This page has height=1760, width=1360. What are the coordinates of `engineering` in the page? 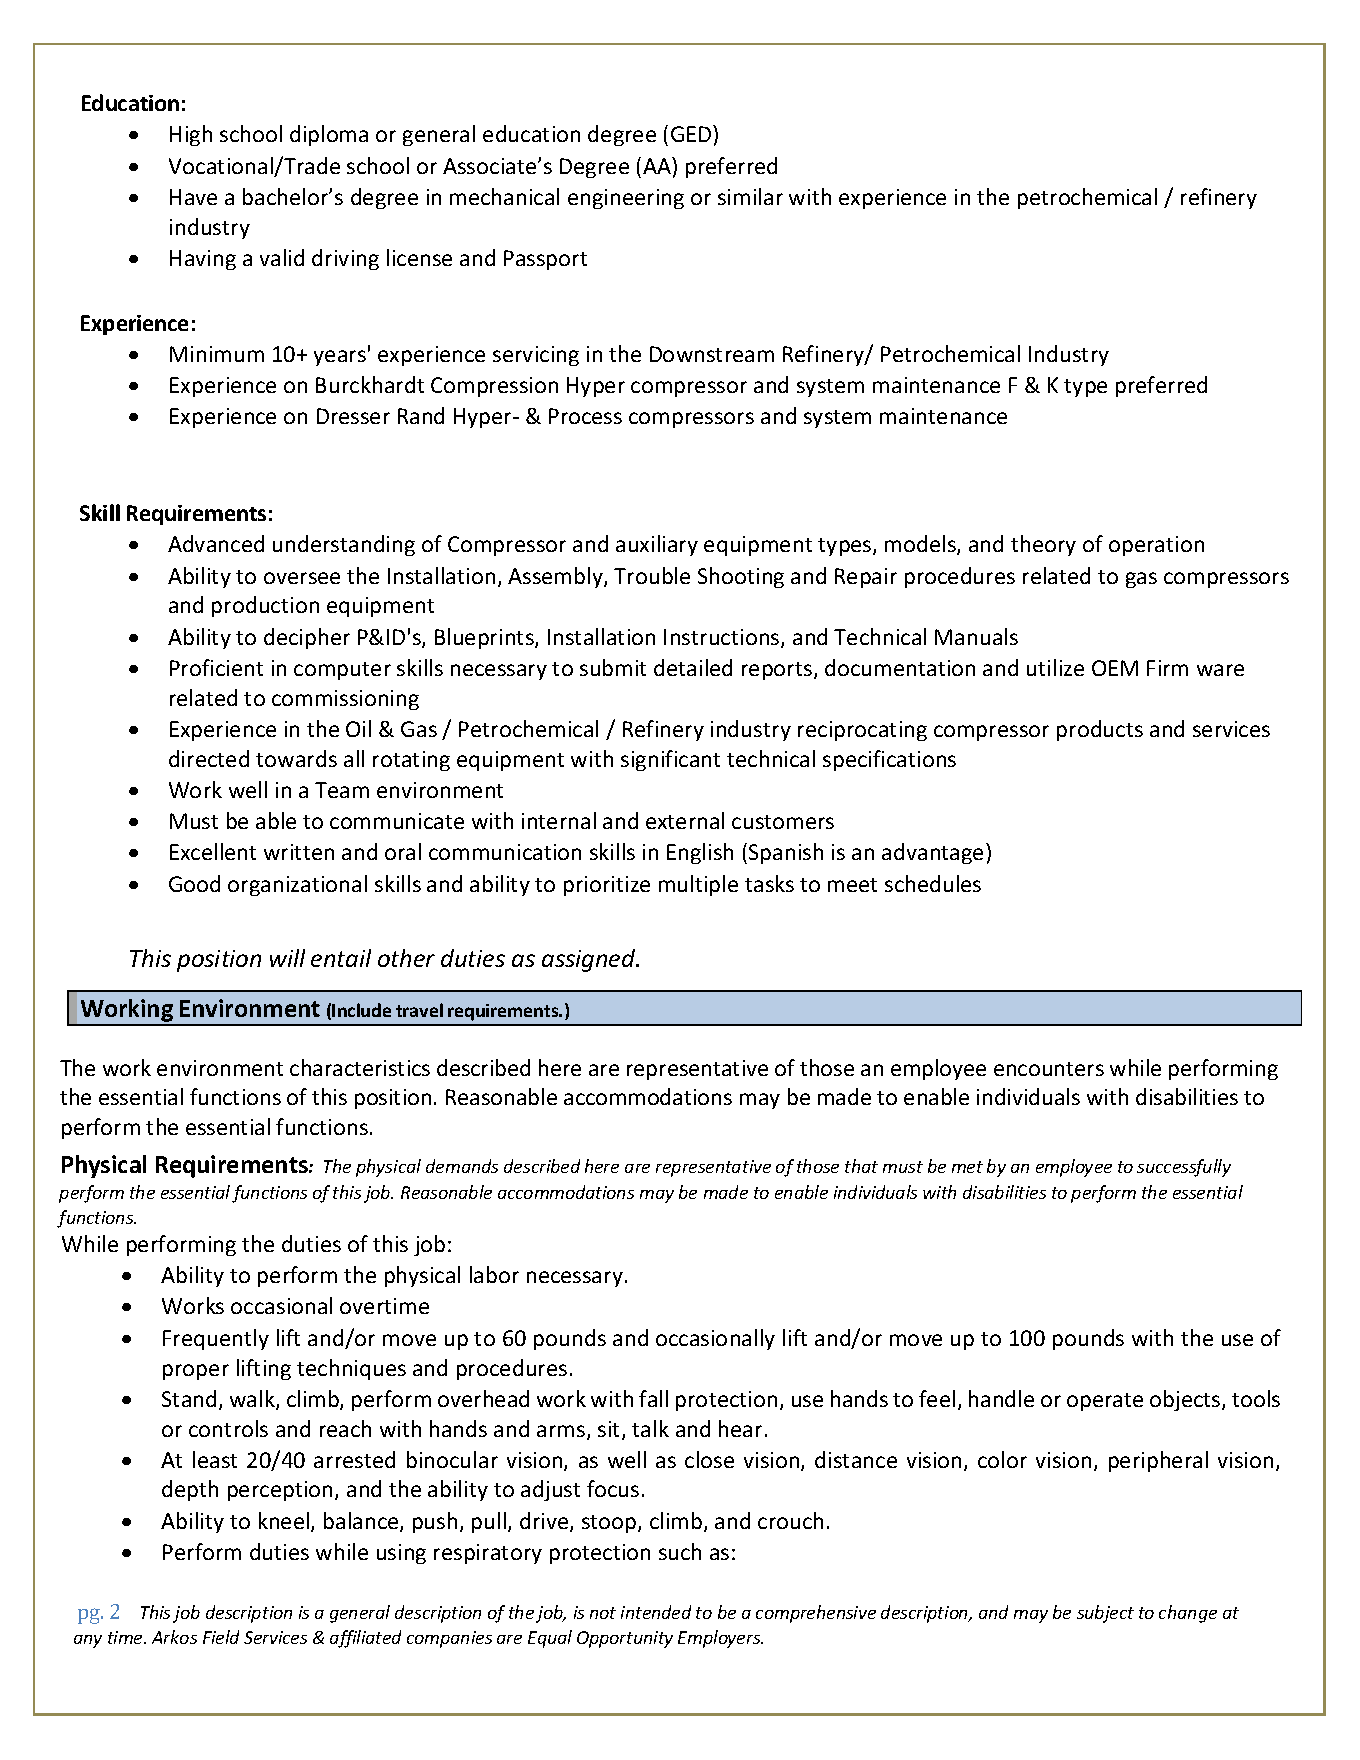 It's located at (626, 199).
